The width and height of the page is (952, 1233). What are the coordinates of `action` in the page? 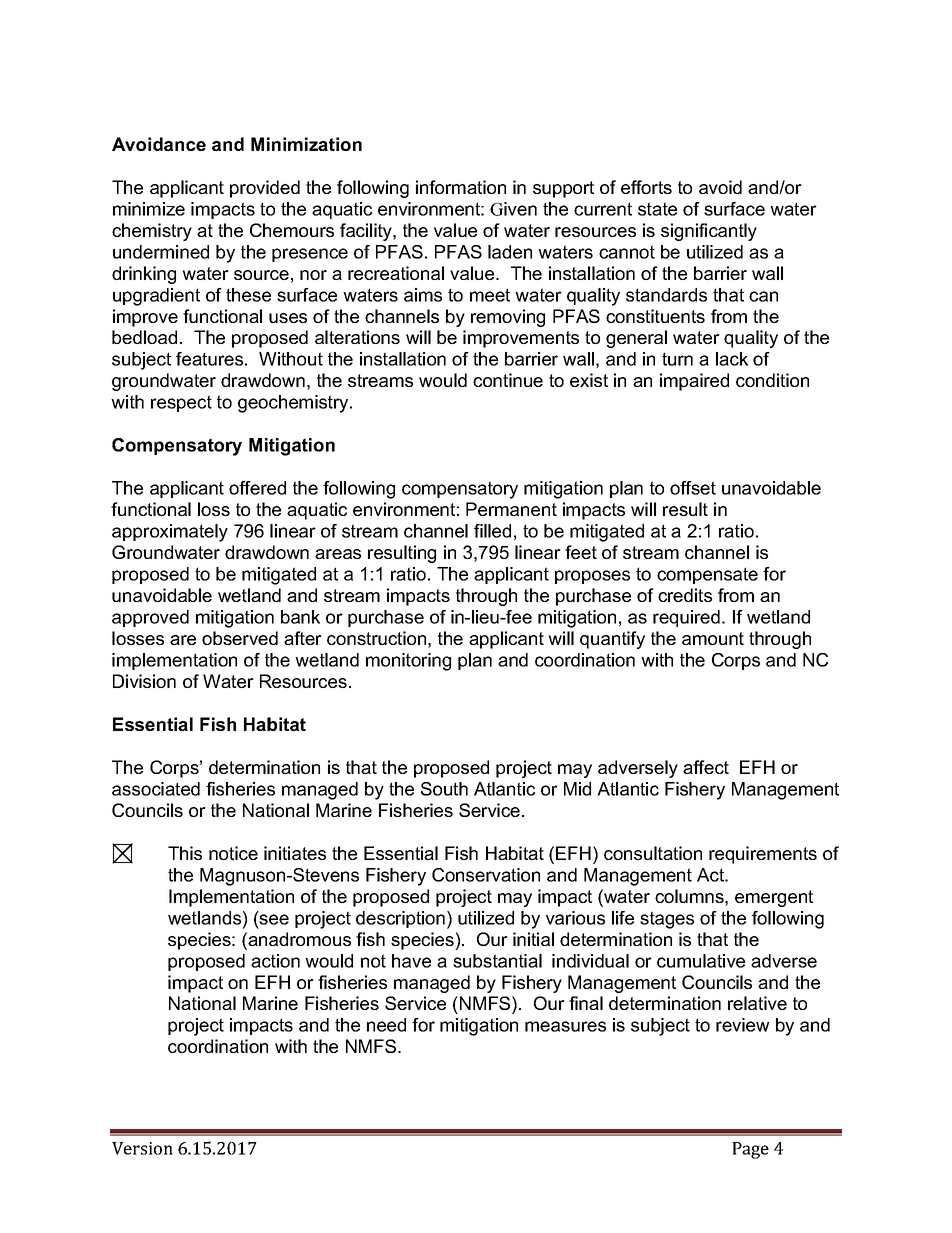 It's located at (275, 961).
